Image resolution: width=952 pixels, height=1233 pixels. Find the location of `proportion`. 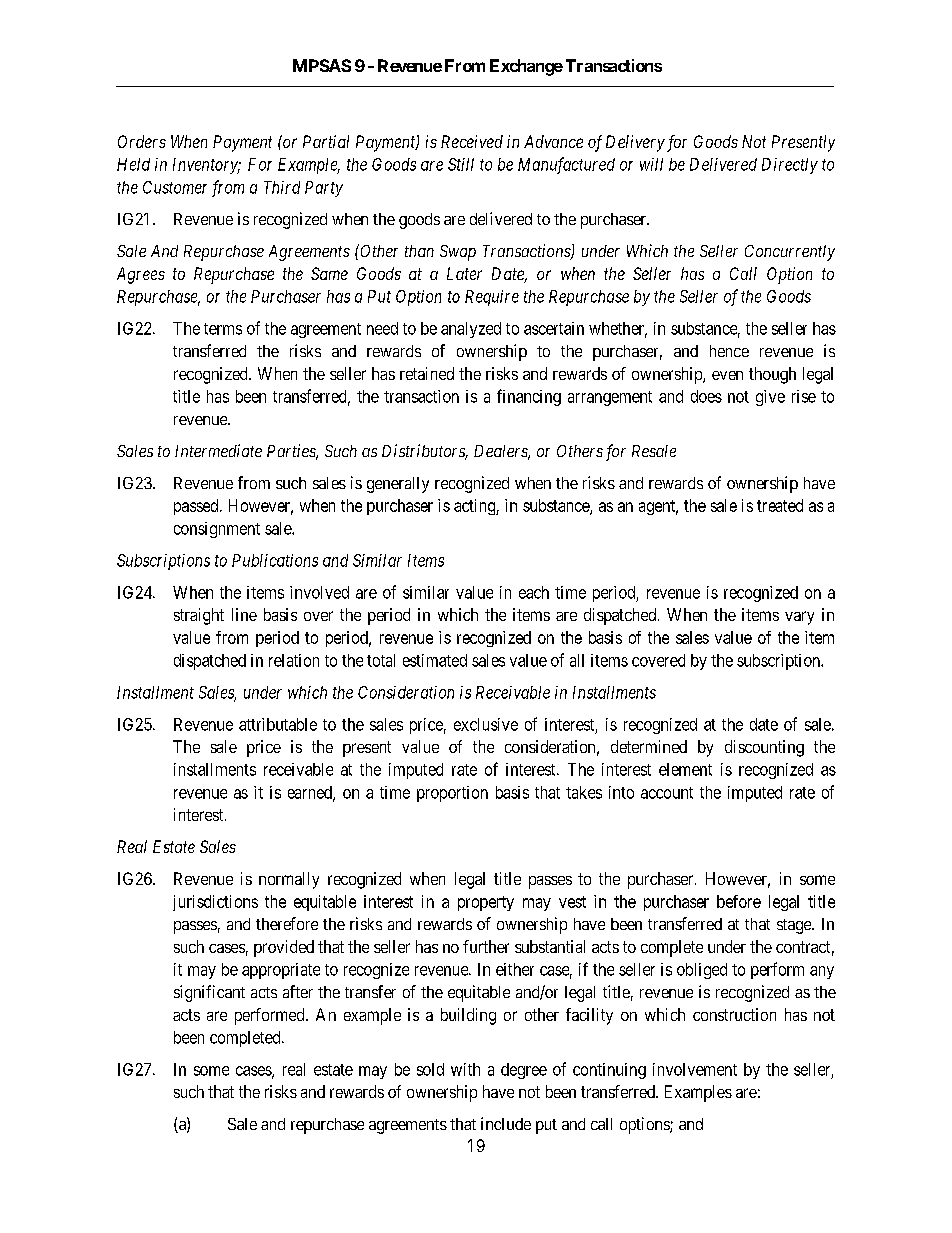

proportion is located at coordinates (452, 794).
